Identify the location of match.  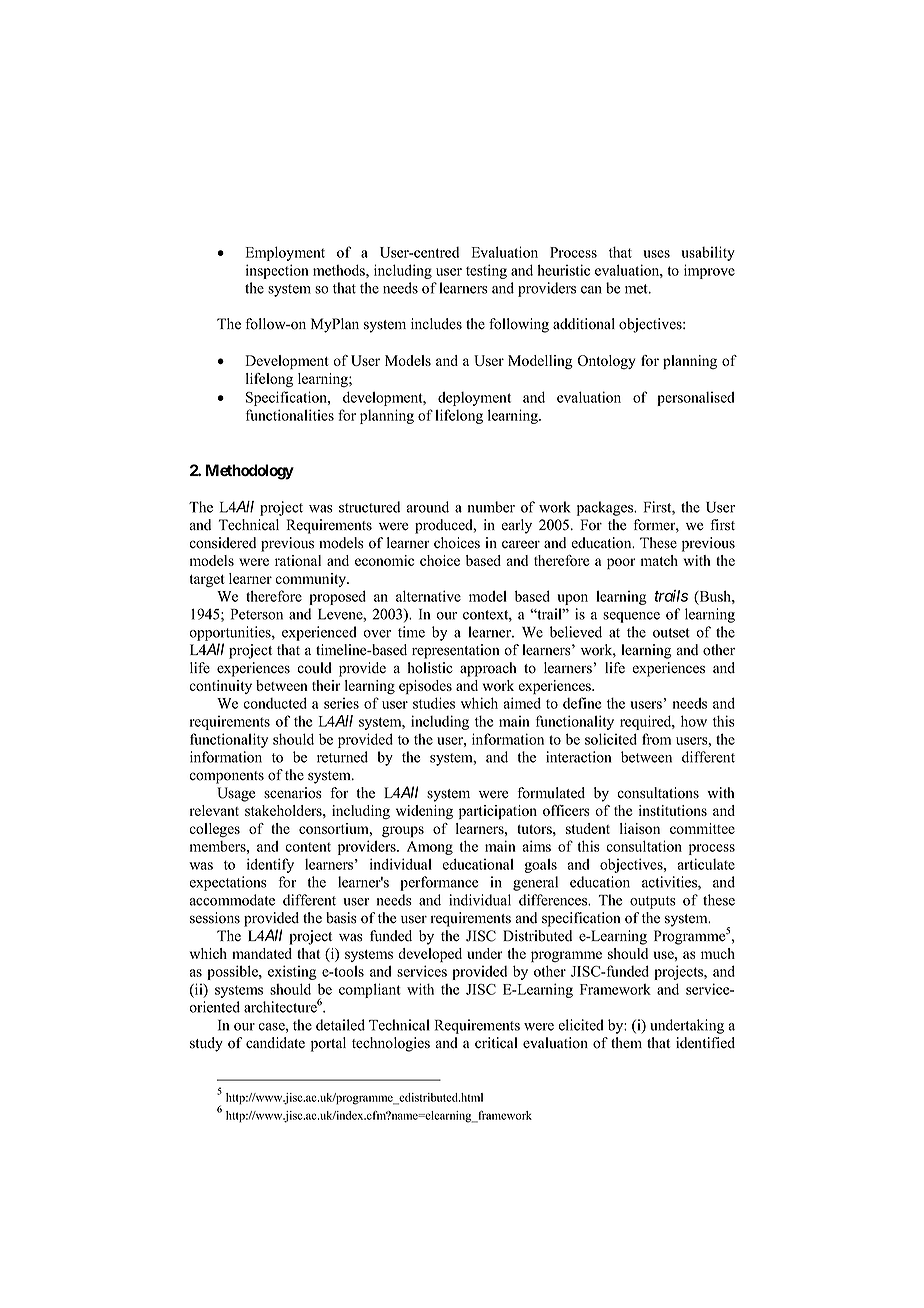
(659, 560).
